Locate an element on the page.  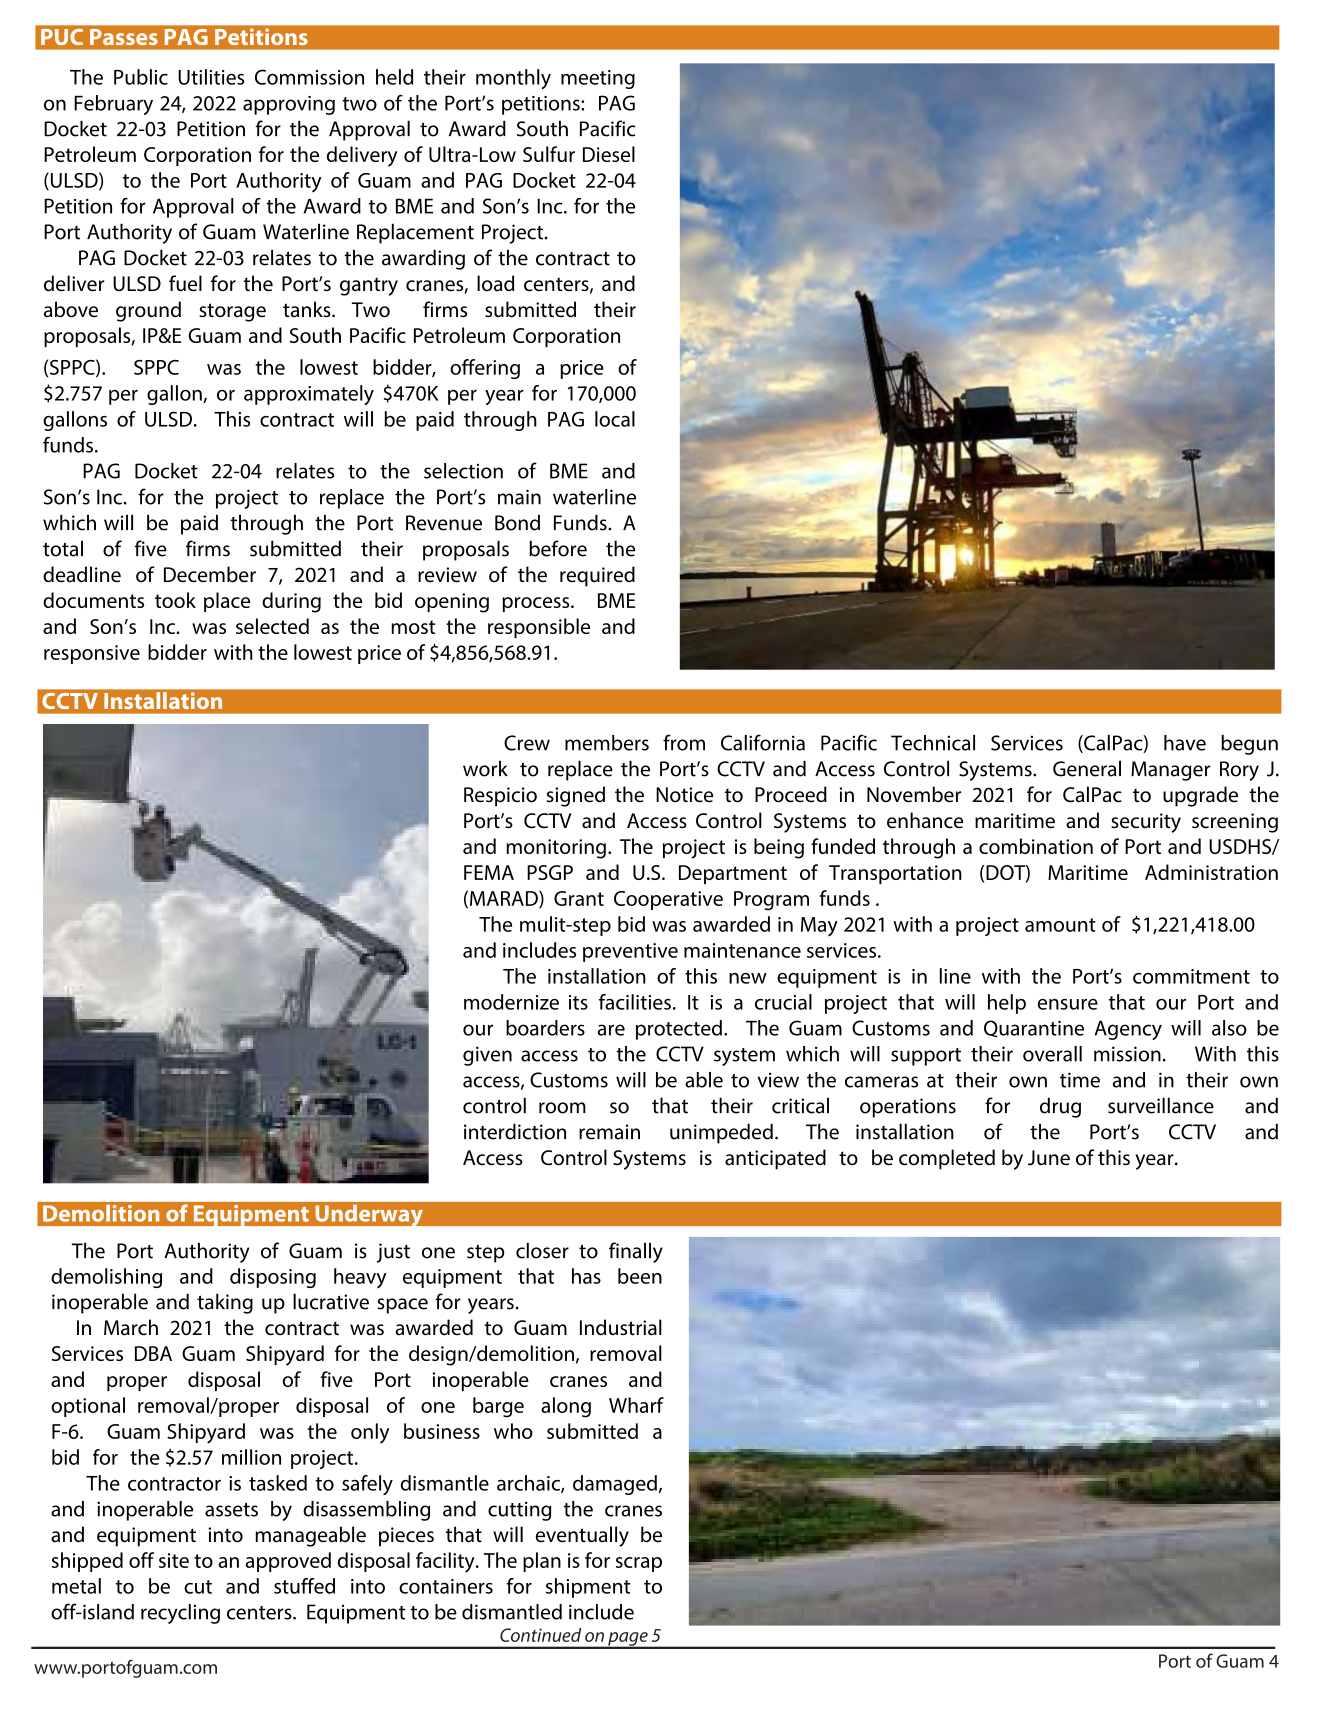
Diesel is located at coordinates (609, 154).
